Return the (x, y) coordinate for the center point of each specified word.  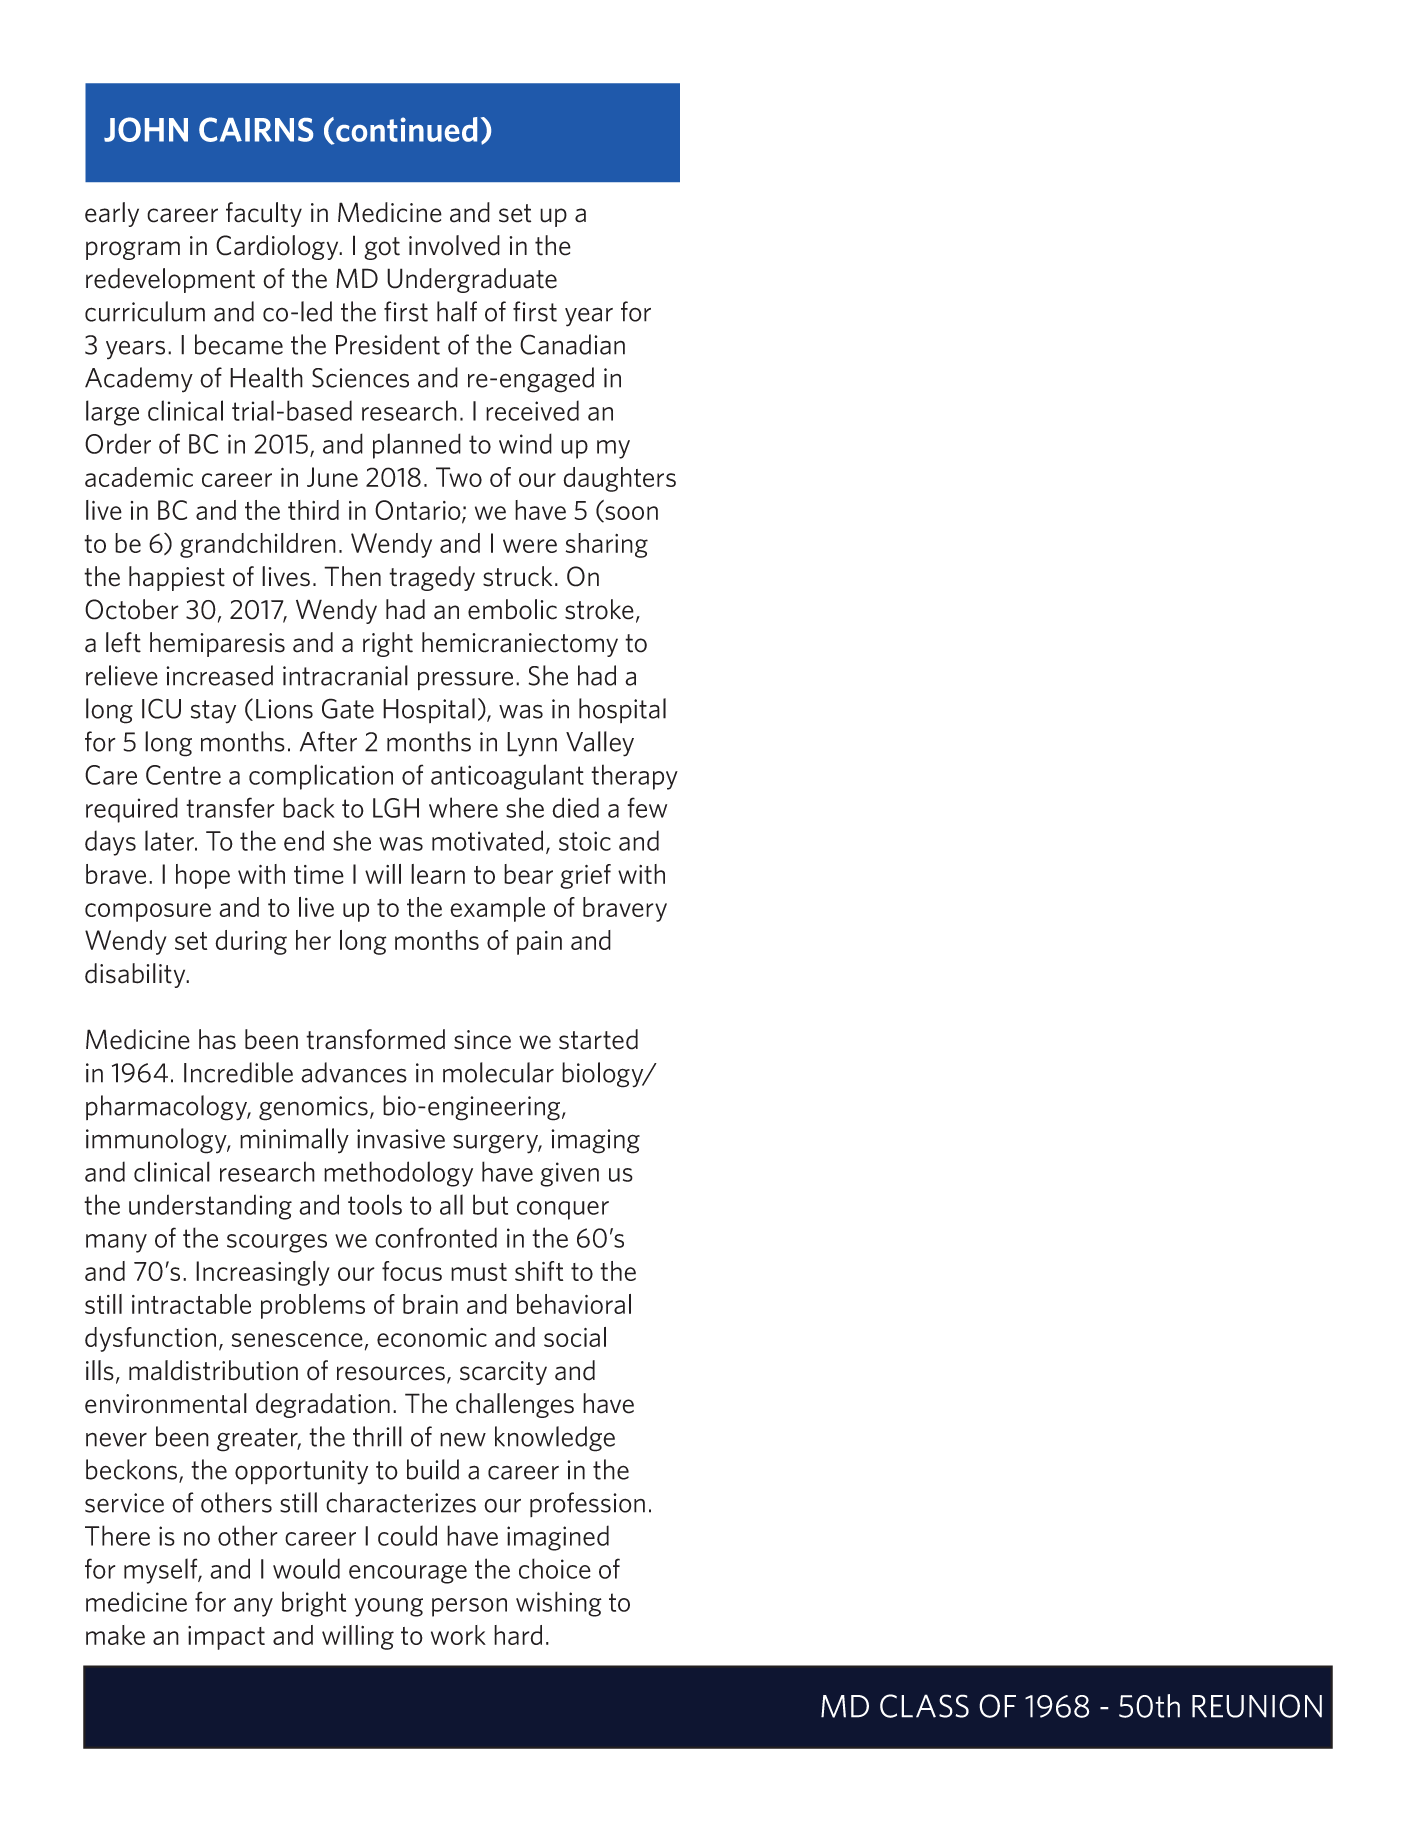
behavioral (574, 1304)
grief (585, 876)
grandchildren (258, 545)
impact (226, 1638)
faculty (264, 214)
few (647, 807)
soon (630, 514)
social (575, 1337)
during (251, 942)
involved (454, 245)
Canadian (572, 344)
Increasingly (263, 1273)
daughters (619, 479)
